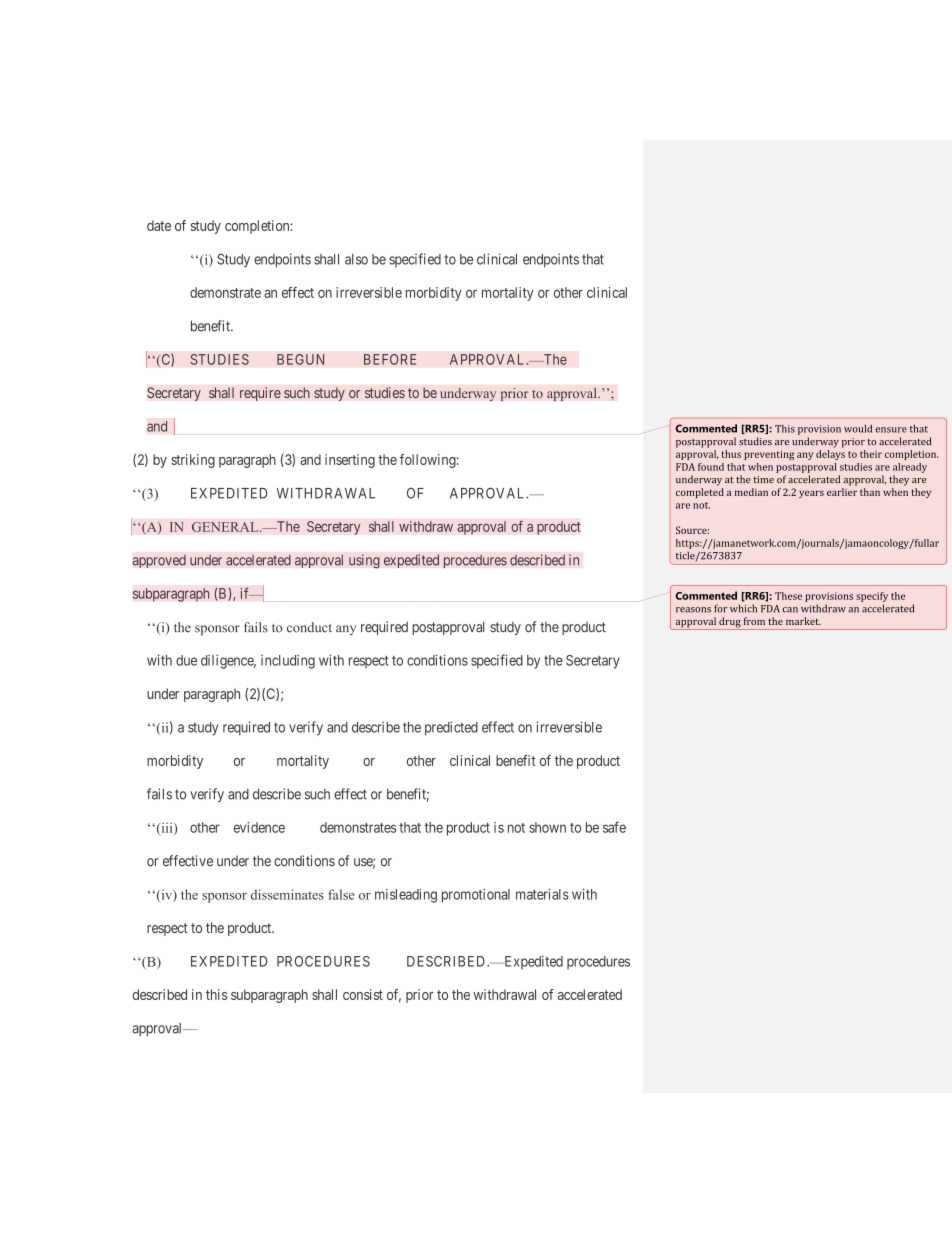 The width and height of the page is (952, 1233). Describe the element at coordinates (363, 994) in the page. I see `consist` at that location.
